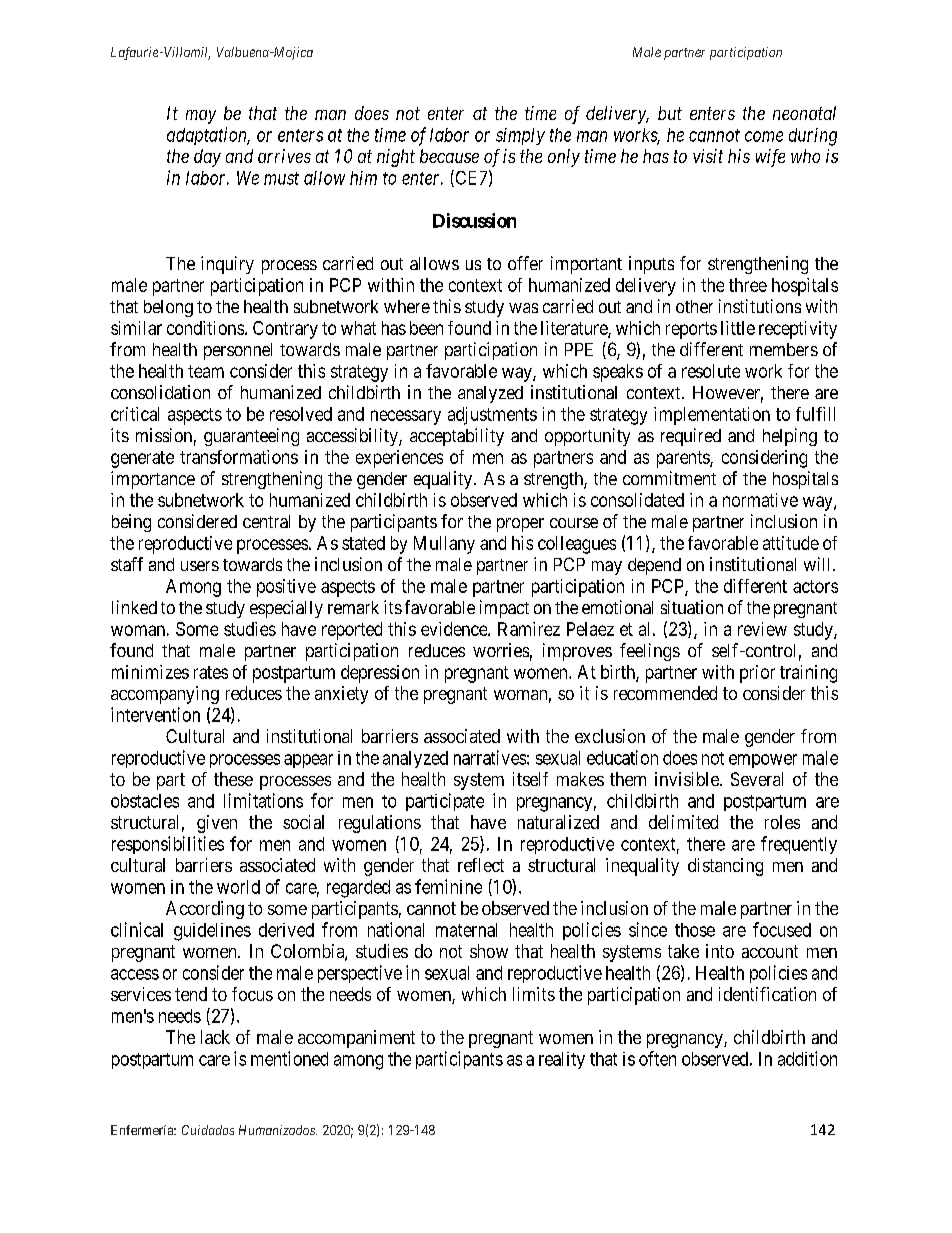 The width and height of the screenshot is (952, 1233). Describe the element at coordinates (200, 566) in the screenshot. I see `users` at that location.
